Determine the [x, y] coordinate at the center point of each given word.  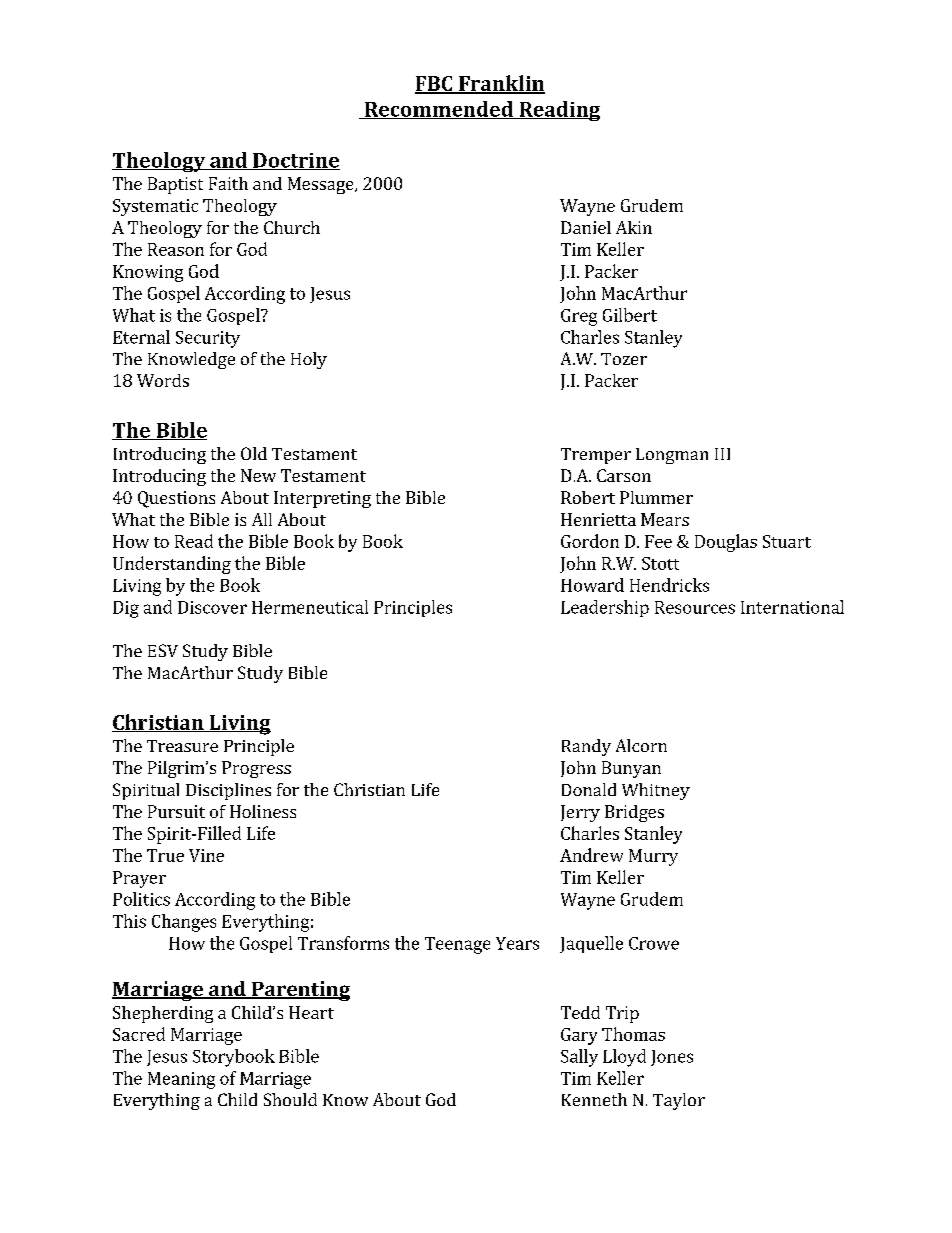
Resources [695, 607]
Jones [672, 1058]
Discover [212, 607]
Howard [592, 585]
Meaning [181, 1080]
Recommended [438, 110]
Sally [579, 1058]
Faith [228, 183]
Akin [634, 227]
